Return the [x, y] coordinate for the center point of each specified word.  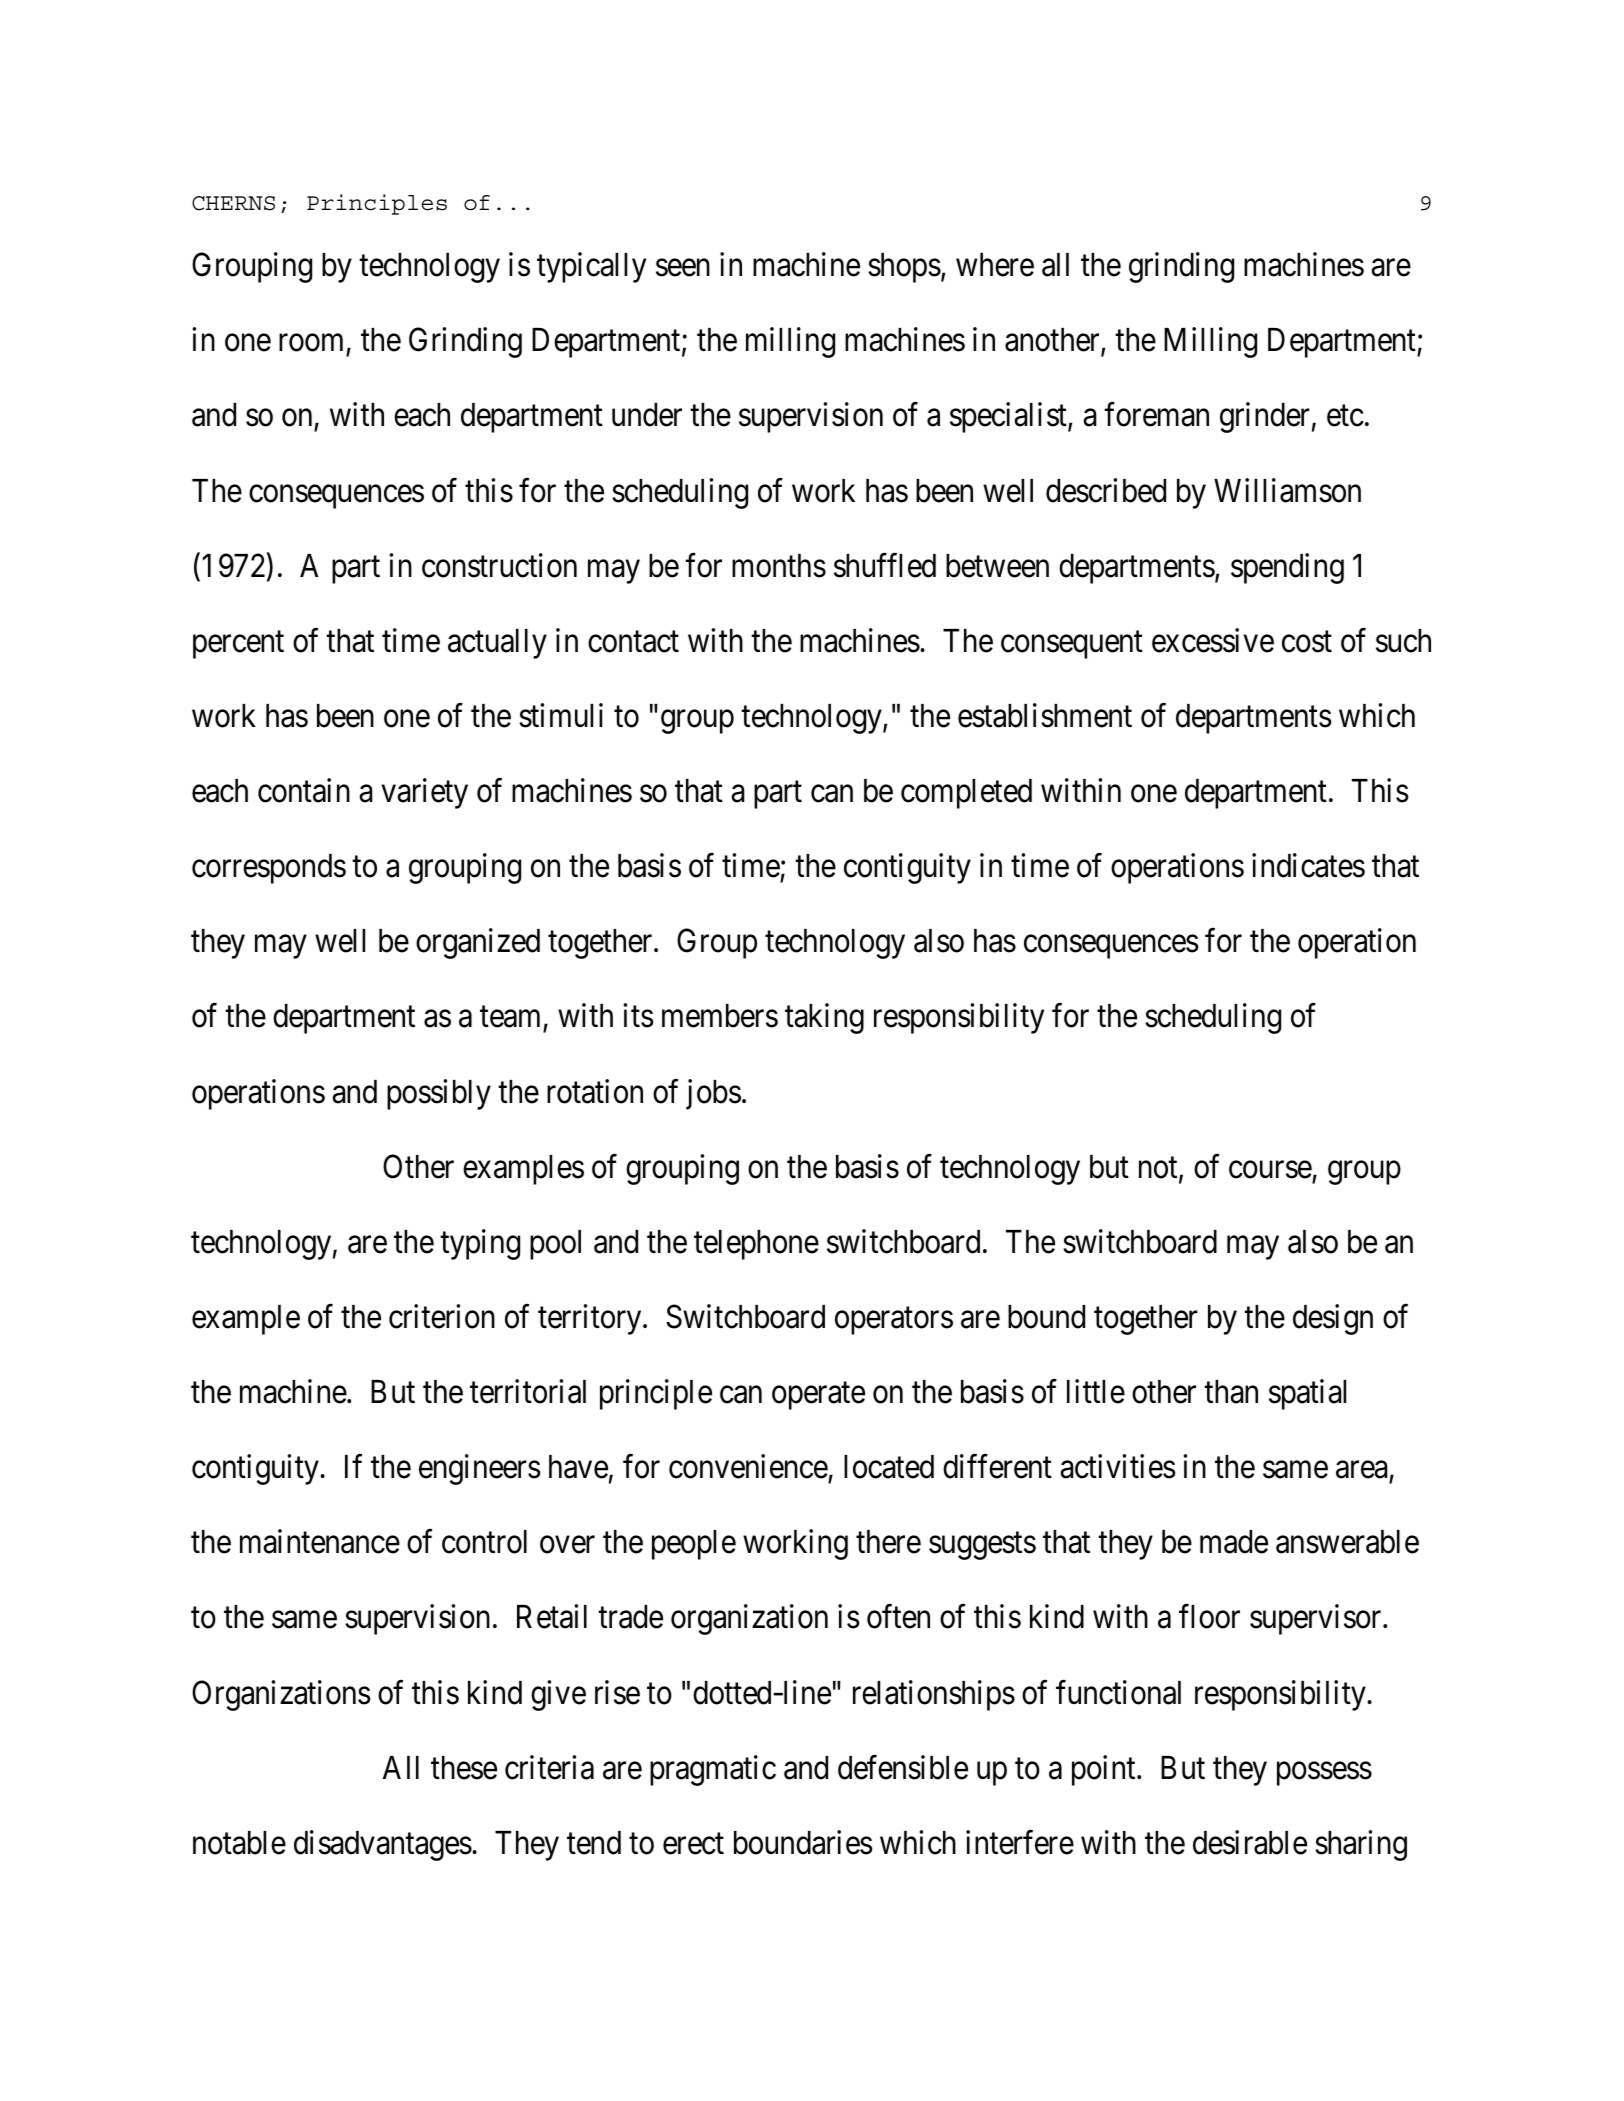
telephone [756, 1245]
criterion [442, 1316]
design [1333, 1319]
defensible [903, 1767]
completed [966, 794]
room [313, 345]
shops [904, 268]
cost [1307, 642]
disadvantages [383, 1845]
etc [1345, 416]
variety [424, 793]
